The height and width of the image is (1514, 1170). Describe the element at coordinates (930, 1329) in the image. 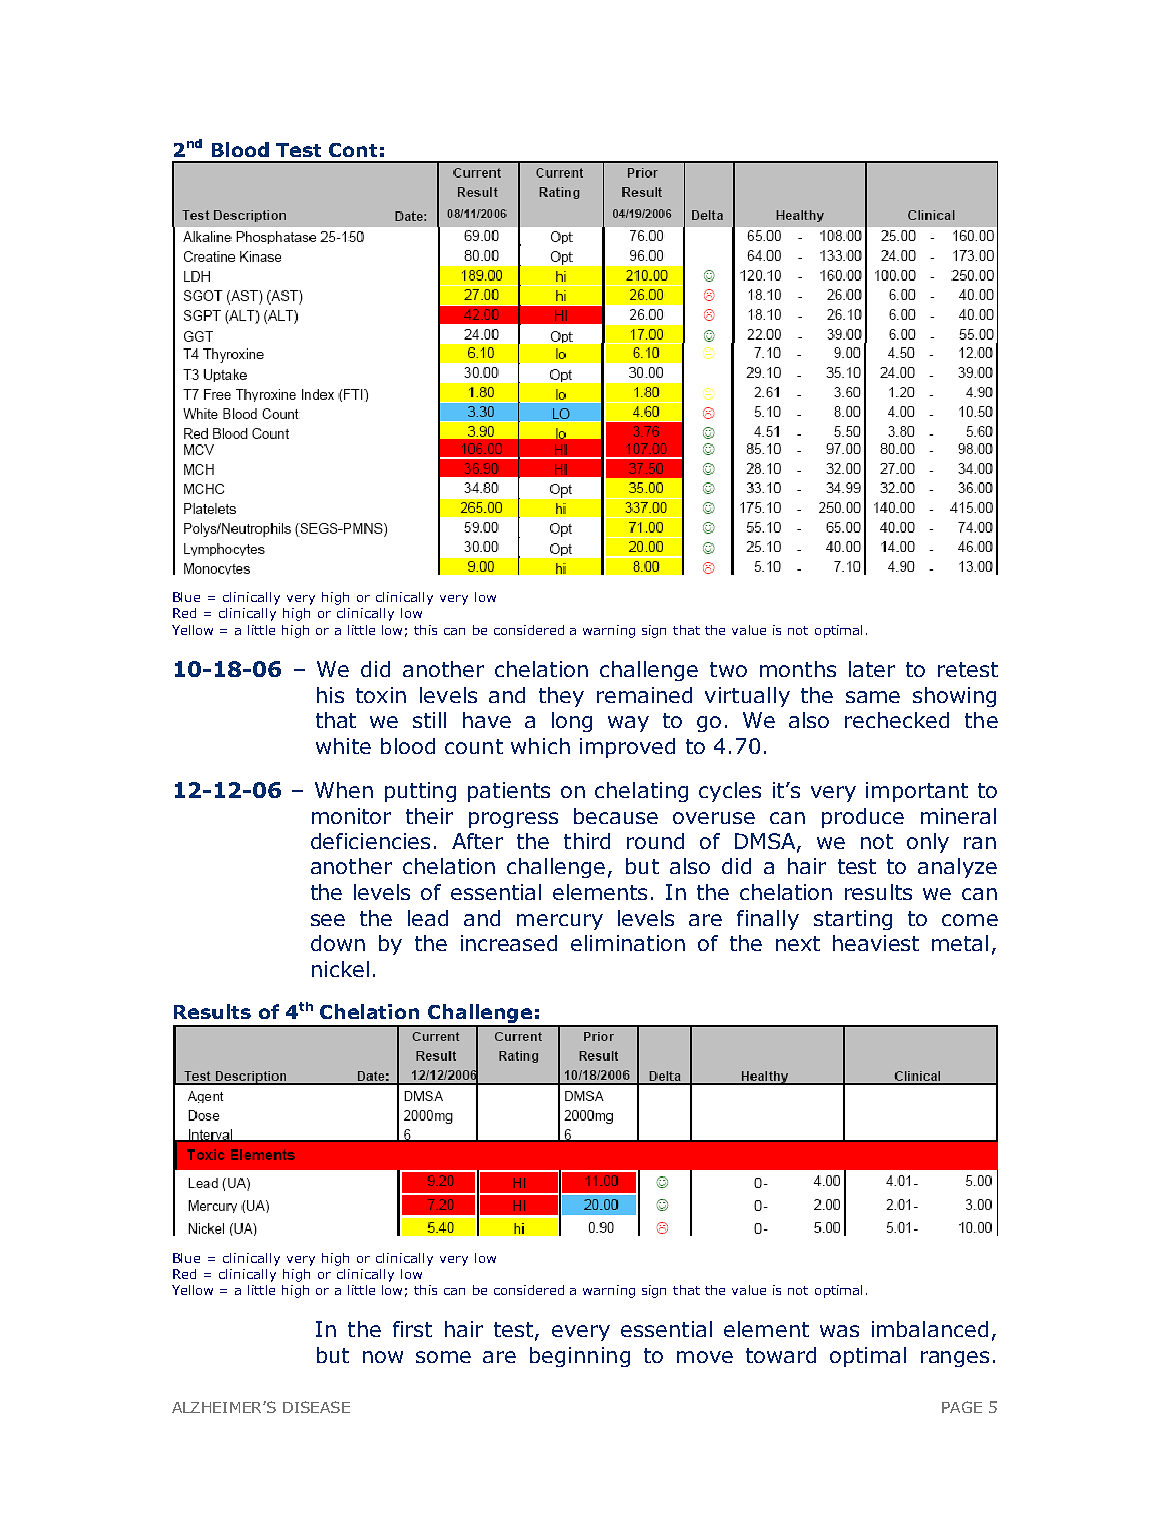

I see `imbalanced` at that location.
